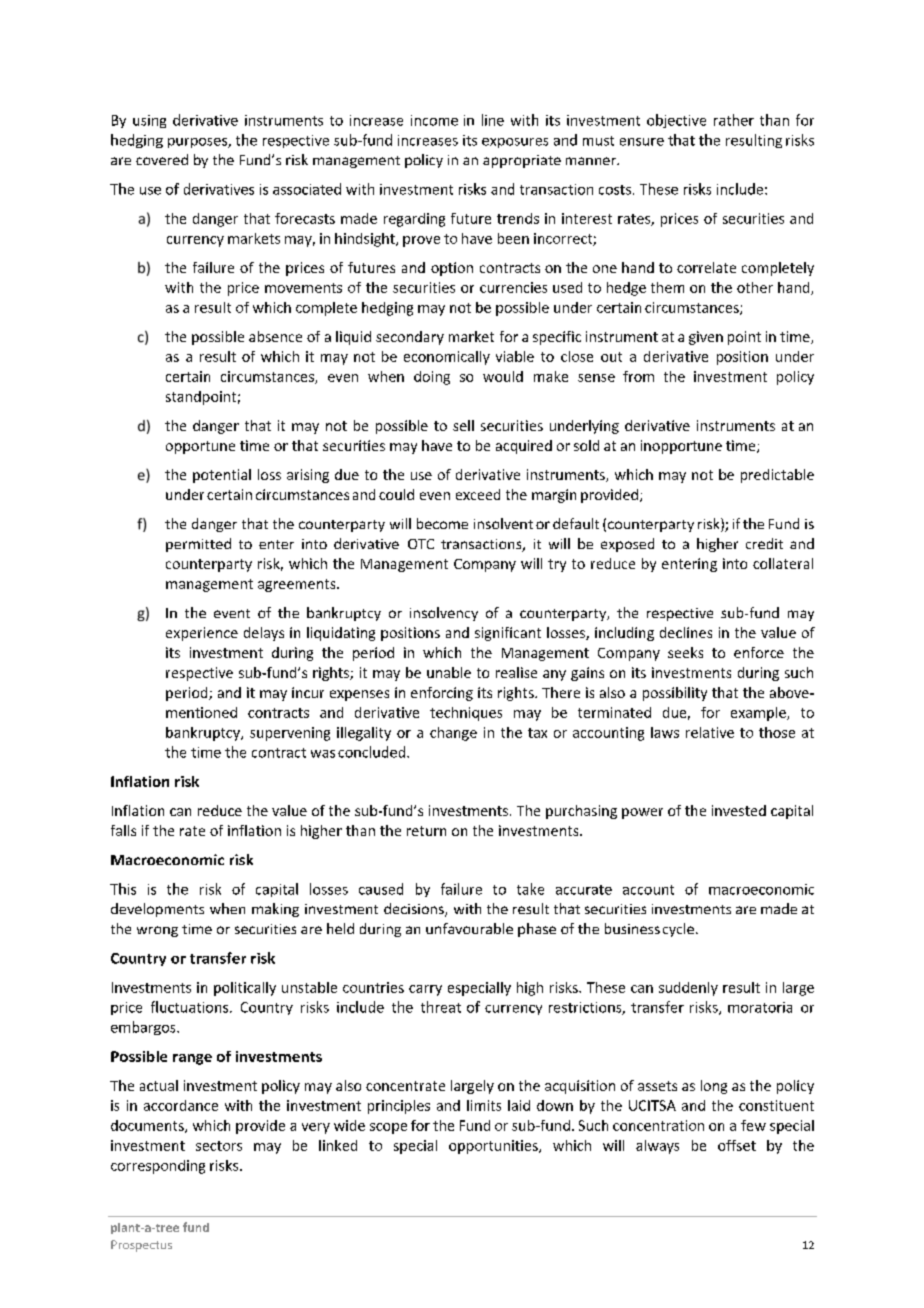 This document has height=1308, width=924. I want to click on unable, so click(449, 672).
